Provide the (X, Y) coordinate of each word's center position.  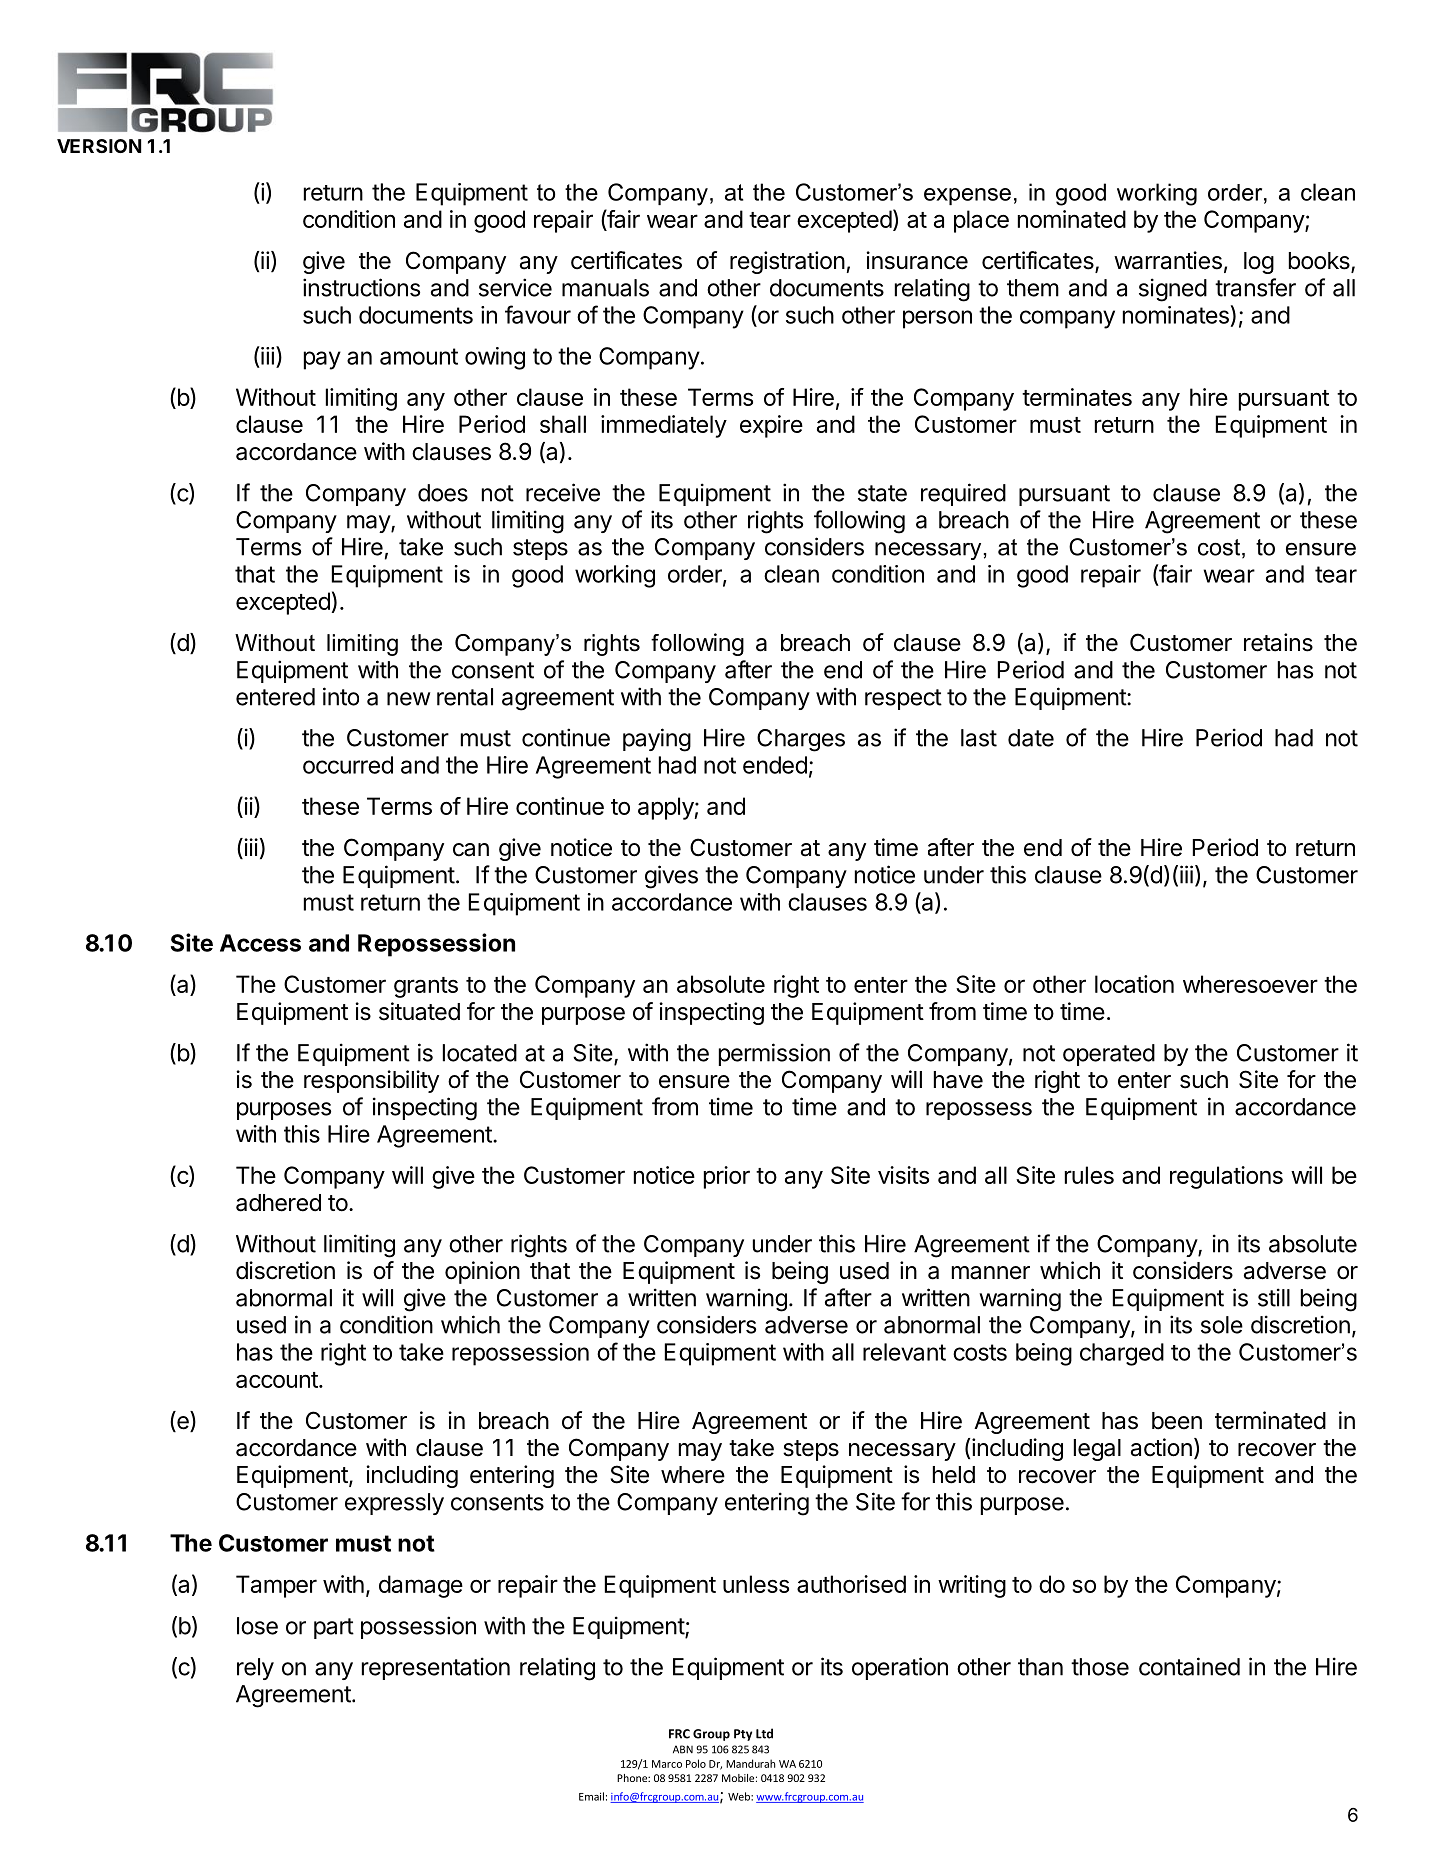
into (341, 696)
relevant (904, 1352)
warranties (1168, 260)
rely (255, 1669)
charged (1122, 1354)
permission (774, 1054)
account (278, 1380)
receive (563, 492)
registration (787, 262)
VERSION (99, 146)
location (1134, 984)
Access (260, 943)
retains (1278, 642)
